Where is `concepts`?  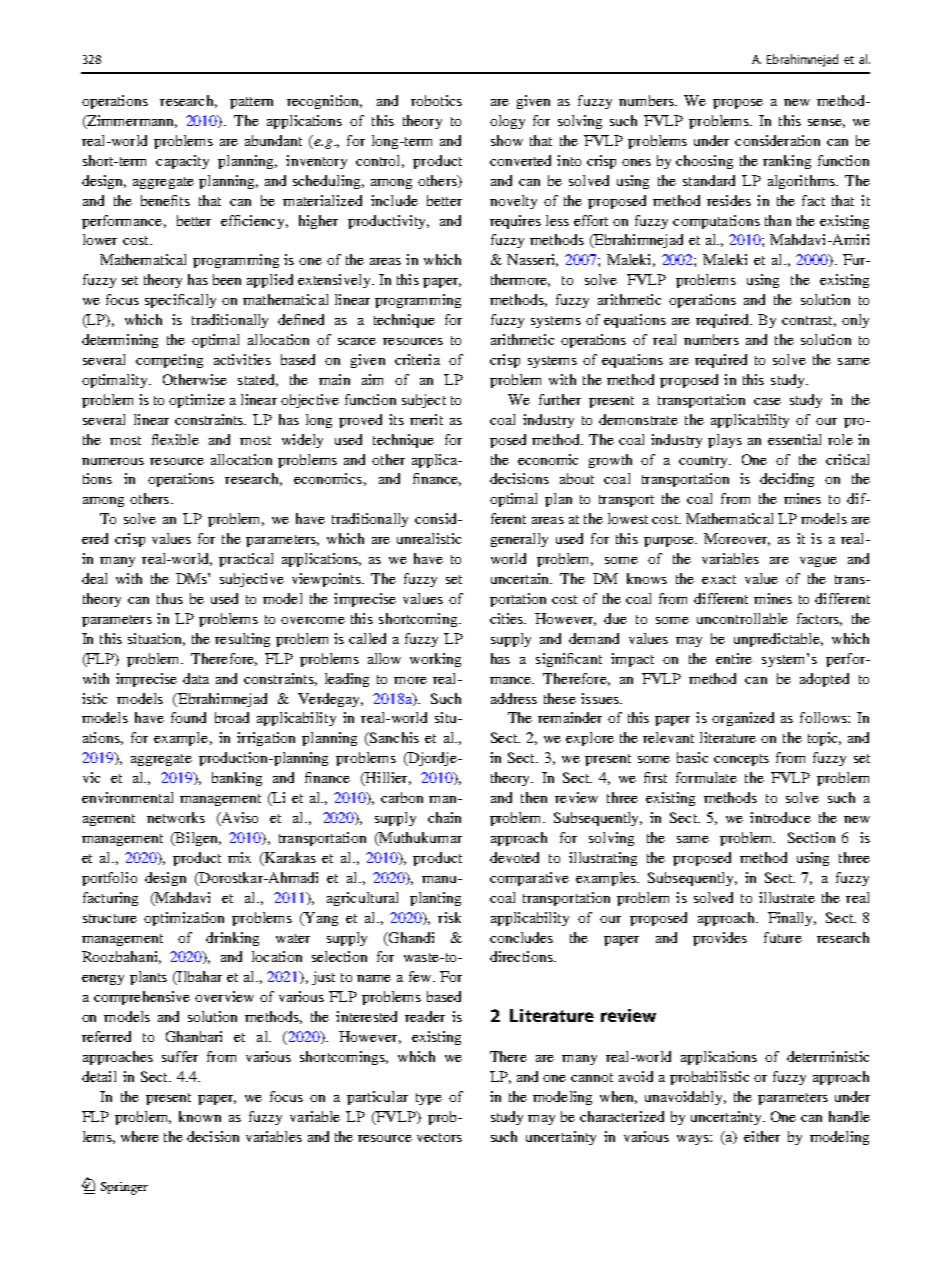
concepts is located at coordinates (741, 760).
